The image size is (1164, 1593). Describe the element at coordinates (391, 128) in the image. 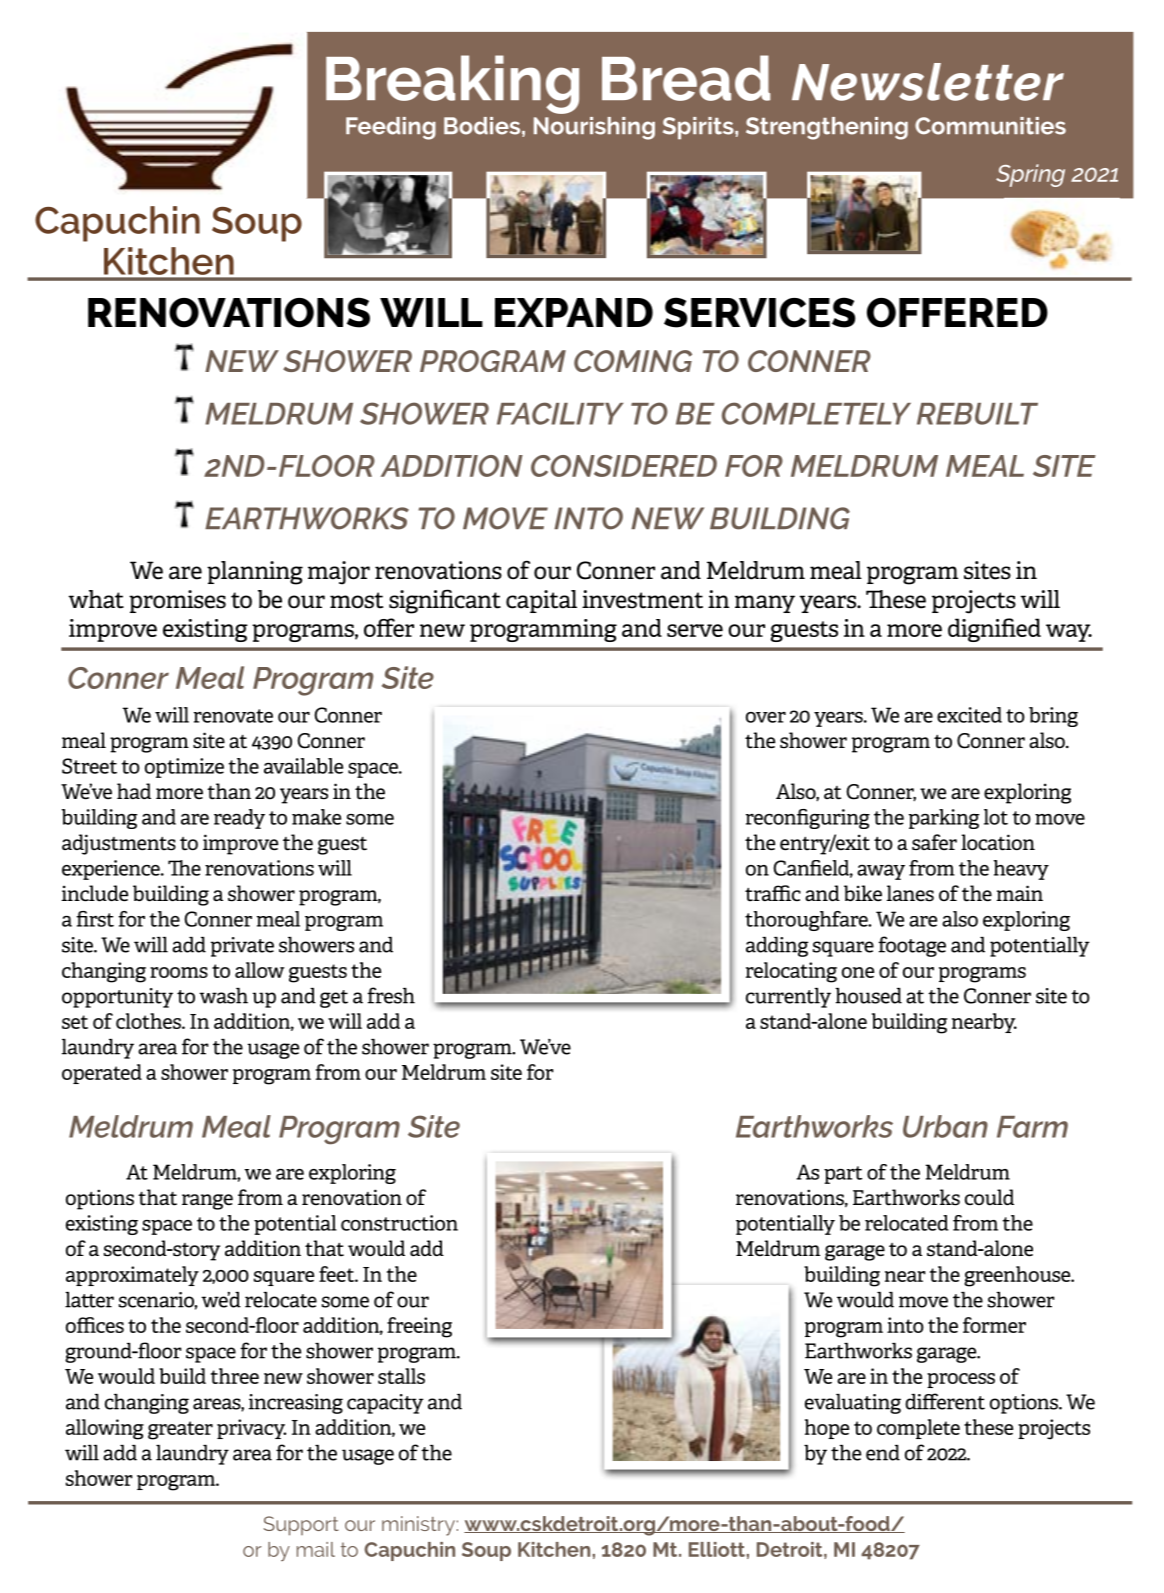

I see `Feeding` at that location.
